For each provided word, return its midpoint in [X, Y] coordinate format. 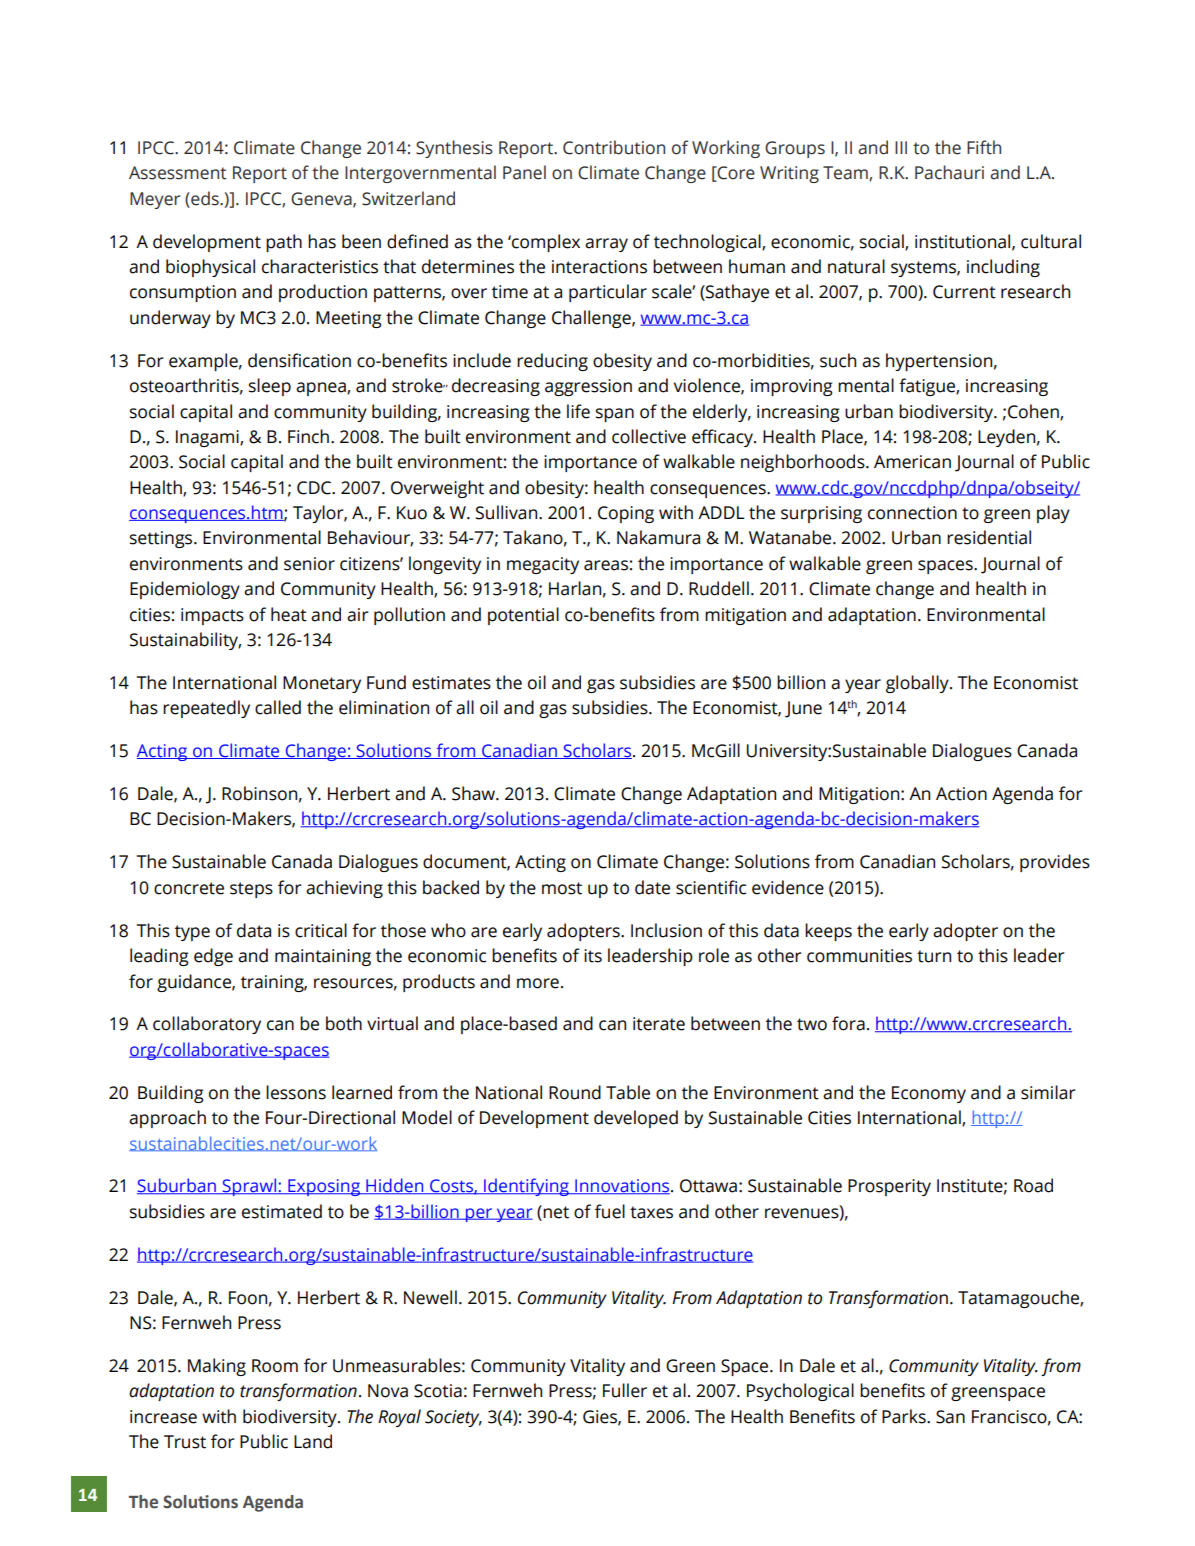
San [950, 1417]
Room [275, 1366]
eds [205, 198]
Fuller [625, 1390]
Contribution [614, 147]
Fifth [984, 147]
